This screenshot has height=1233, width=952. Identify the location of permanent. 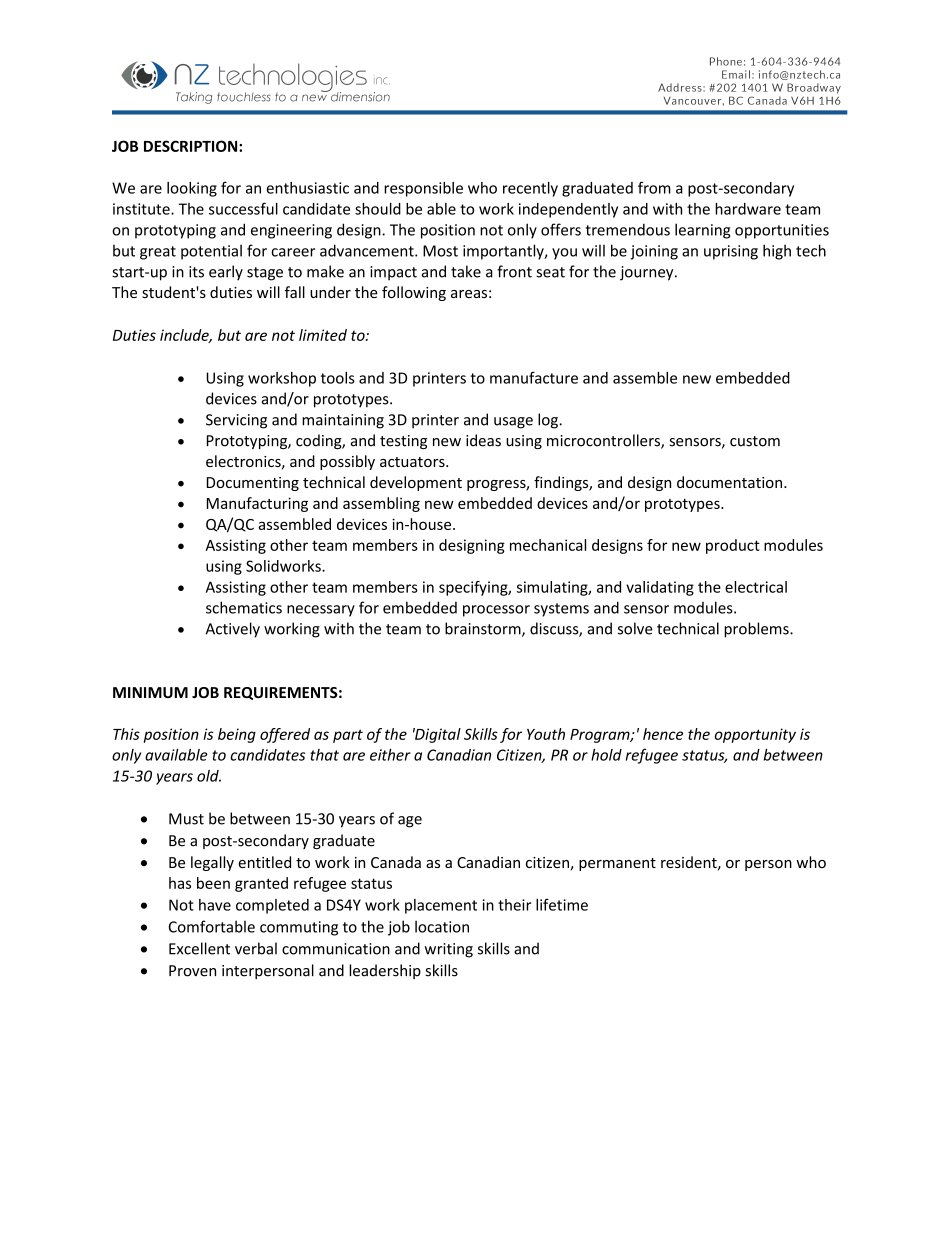
(617, 864).
